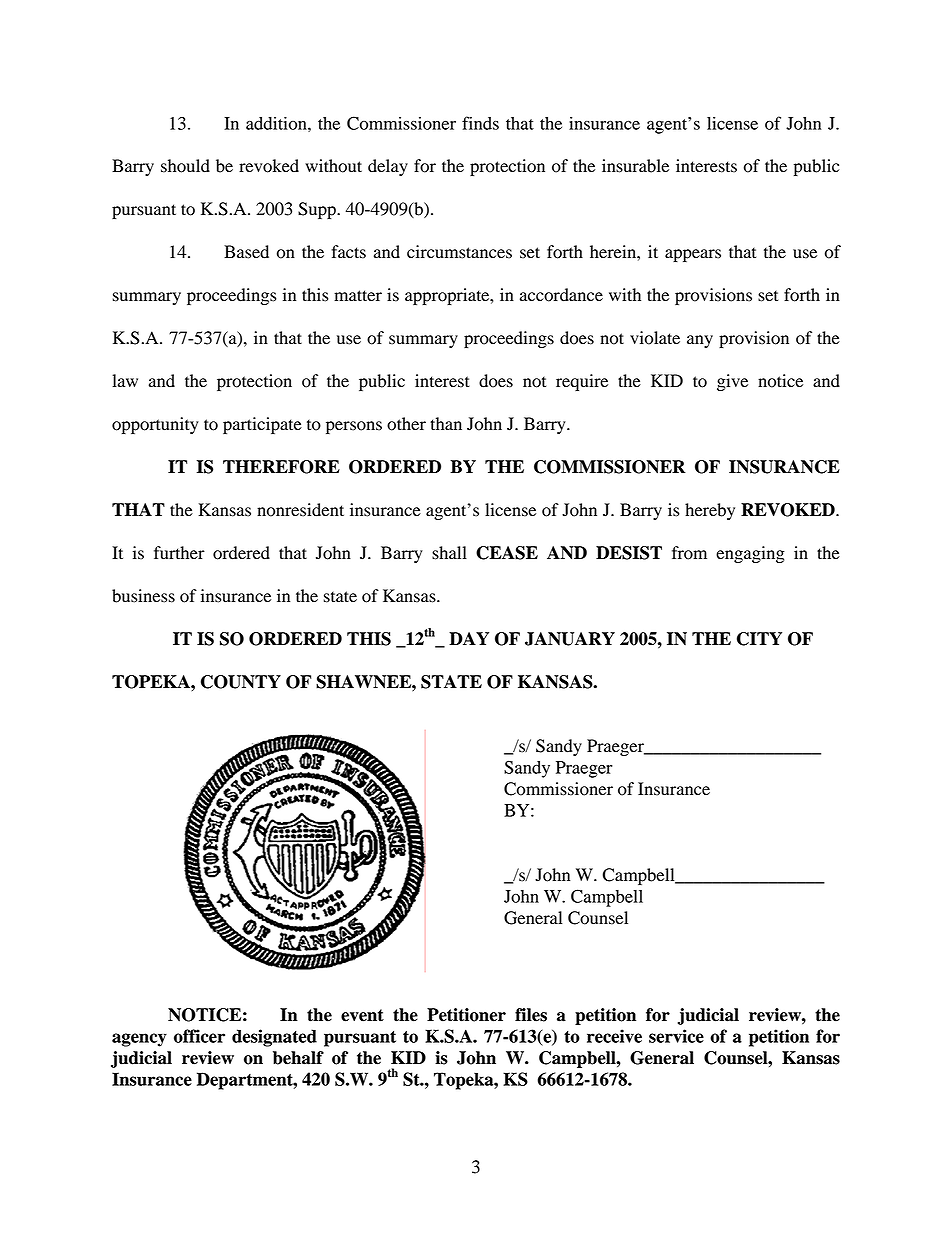 The height and width of the image is (1233, 952). What do you see at coordinates (449, 553) in the image?
I see `shall` at bounding box center [449, 553].
